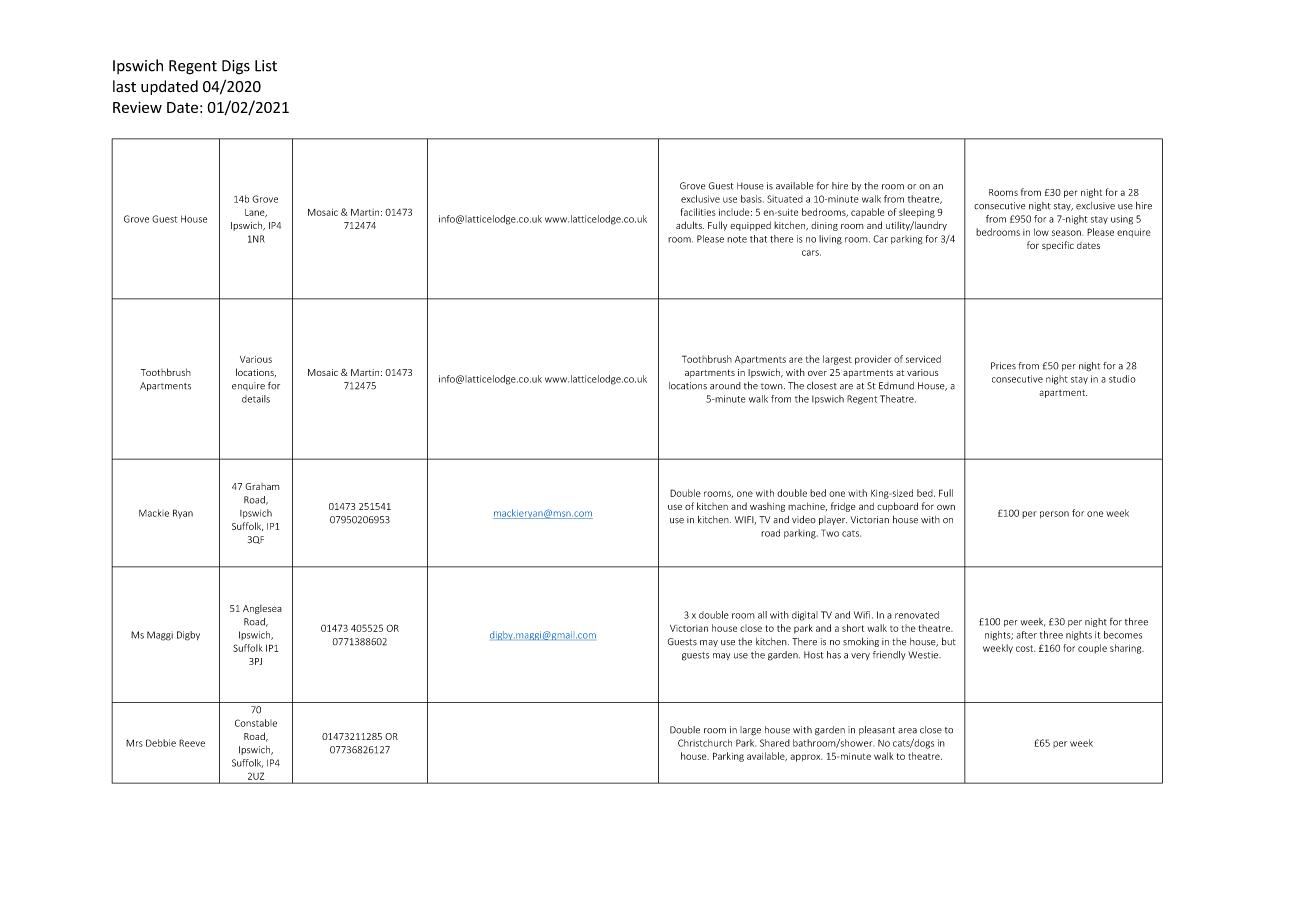 The height and width of the screenshot is (924, 1308). What do you see at coordinates (917, 213) in the screenshot?
I see `sleeping` at bounding box center [917, 213].
